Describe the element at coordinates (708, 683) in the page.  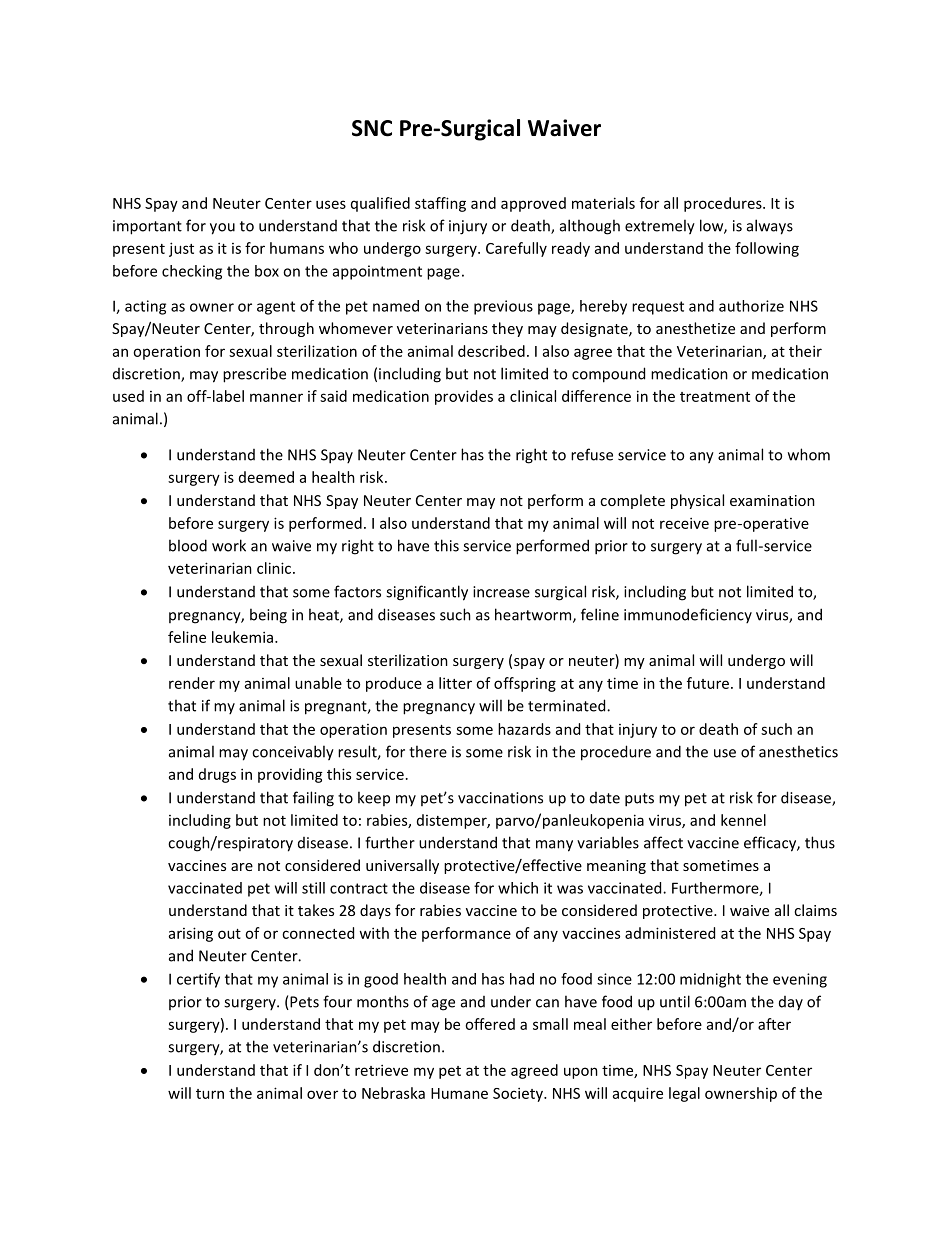
I see `future` at that location.
